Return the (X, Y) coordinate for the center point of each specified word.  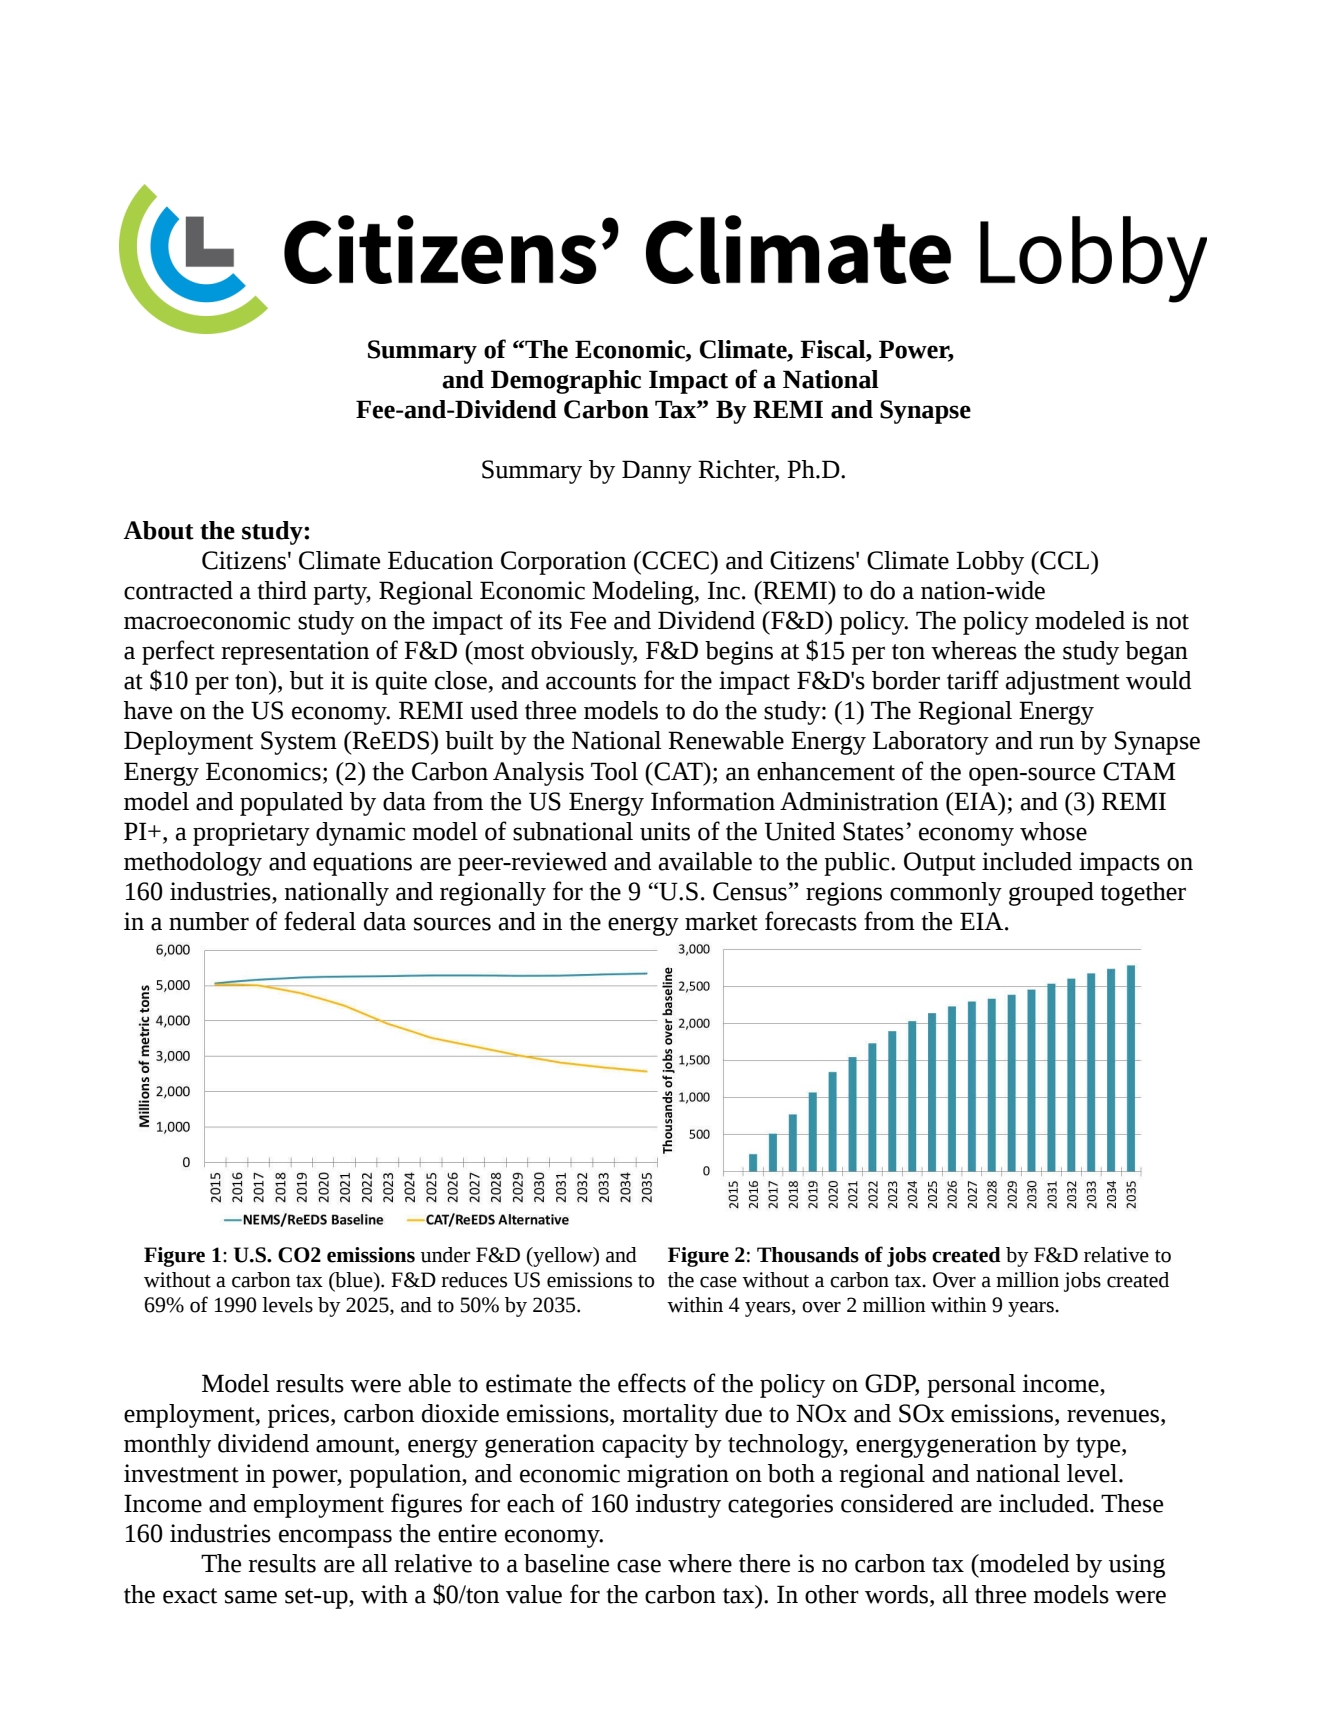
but (307, 680)
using (1137, 1566)
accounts (591, 682)
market (721, 921)
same (251, 1597)
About (159, 530)
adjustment (1063, 683)
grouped (1051, 894)
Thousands (808, 1255)
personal (971, 1386)
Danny (657, 472)
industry (678, 1506)
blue (354, 1280)
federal (320, 921)
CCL (1063, 560)
